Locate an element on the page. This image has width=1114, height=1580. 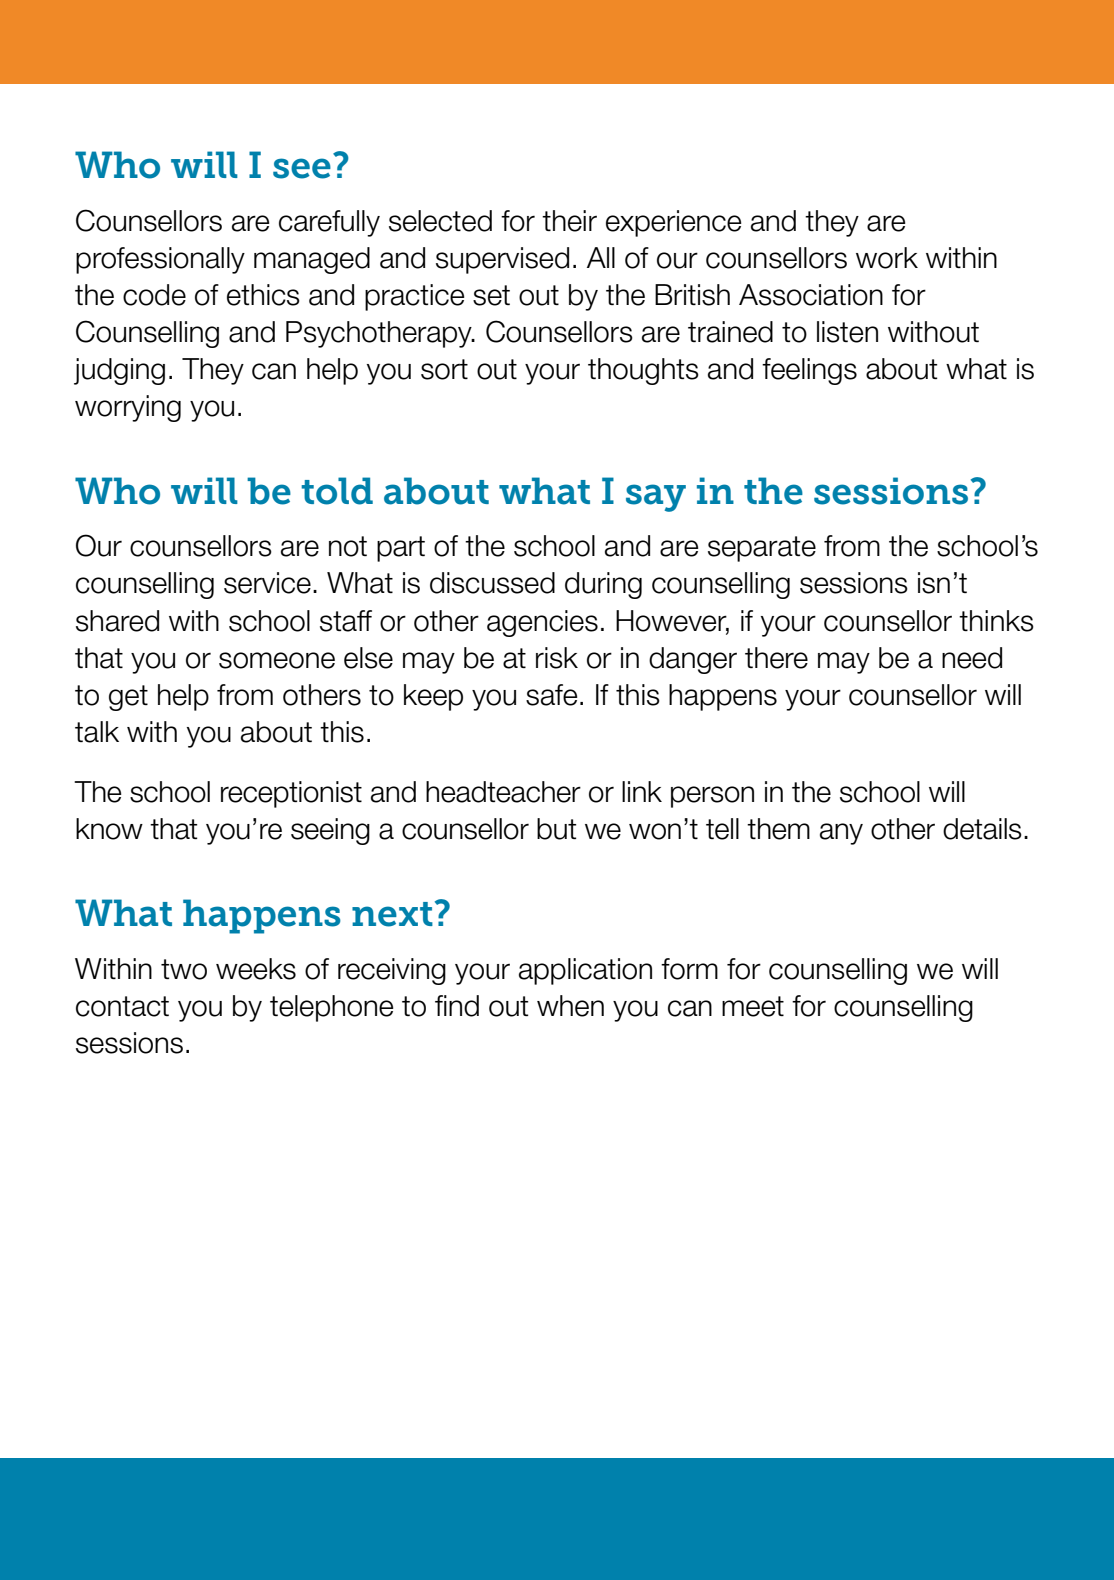
thoughts is located at coordinates (643, 371).
